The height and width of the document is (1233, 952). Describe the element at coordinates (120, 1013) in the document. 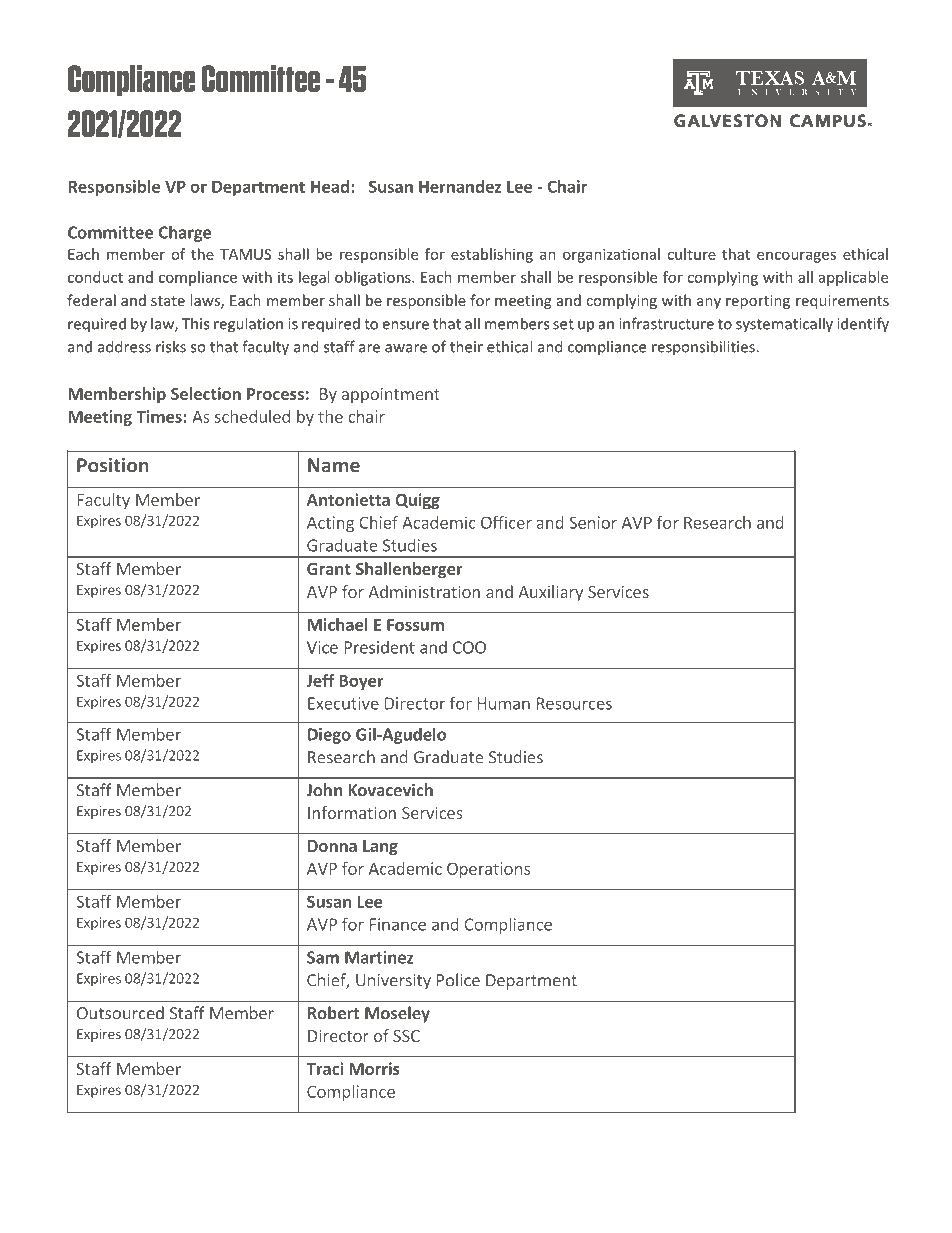

I see `Outsourced` at that location.
